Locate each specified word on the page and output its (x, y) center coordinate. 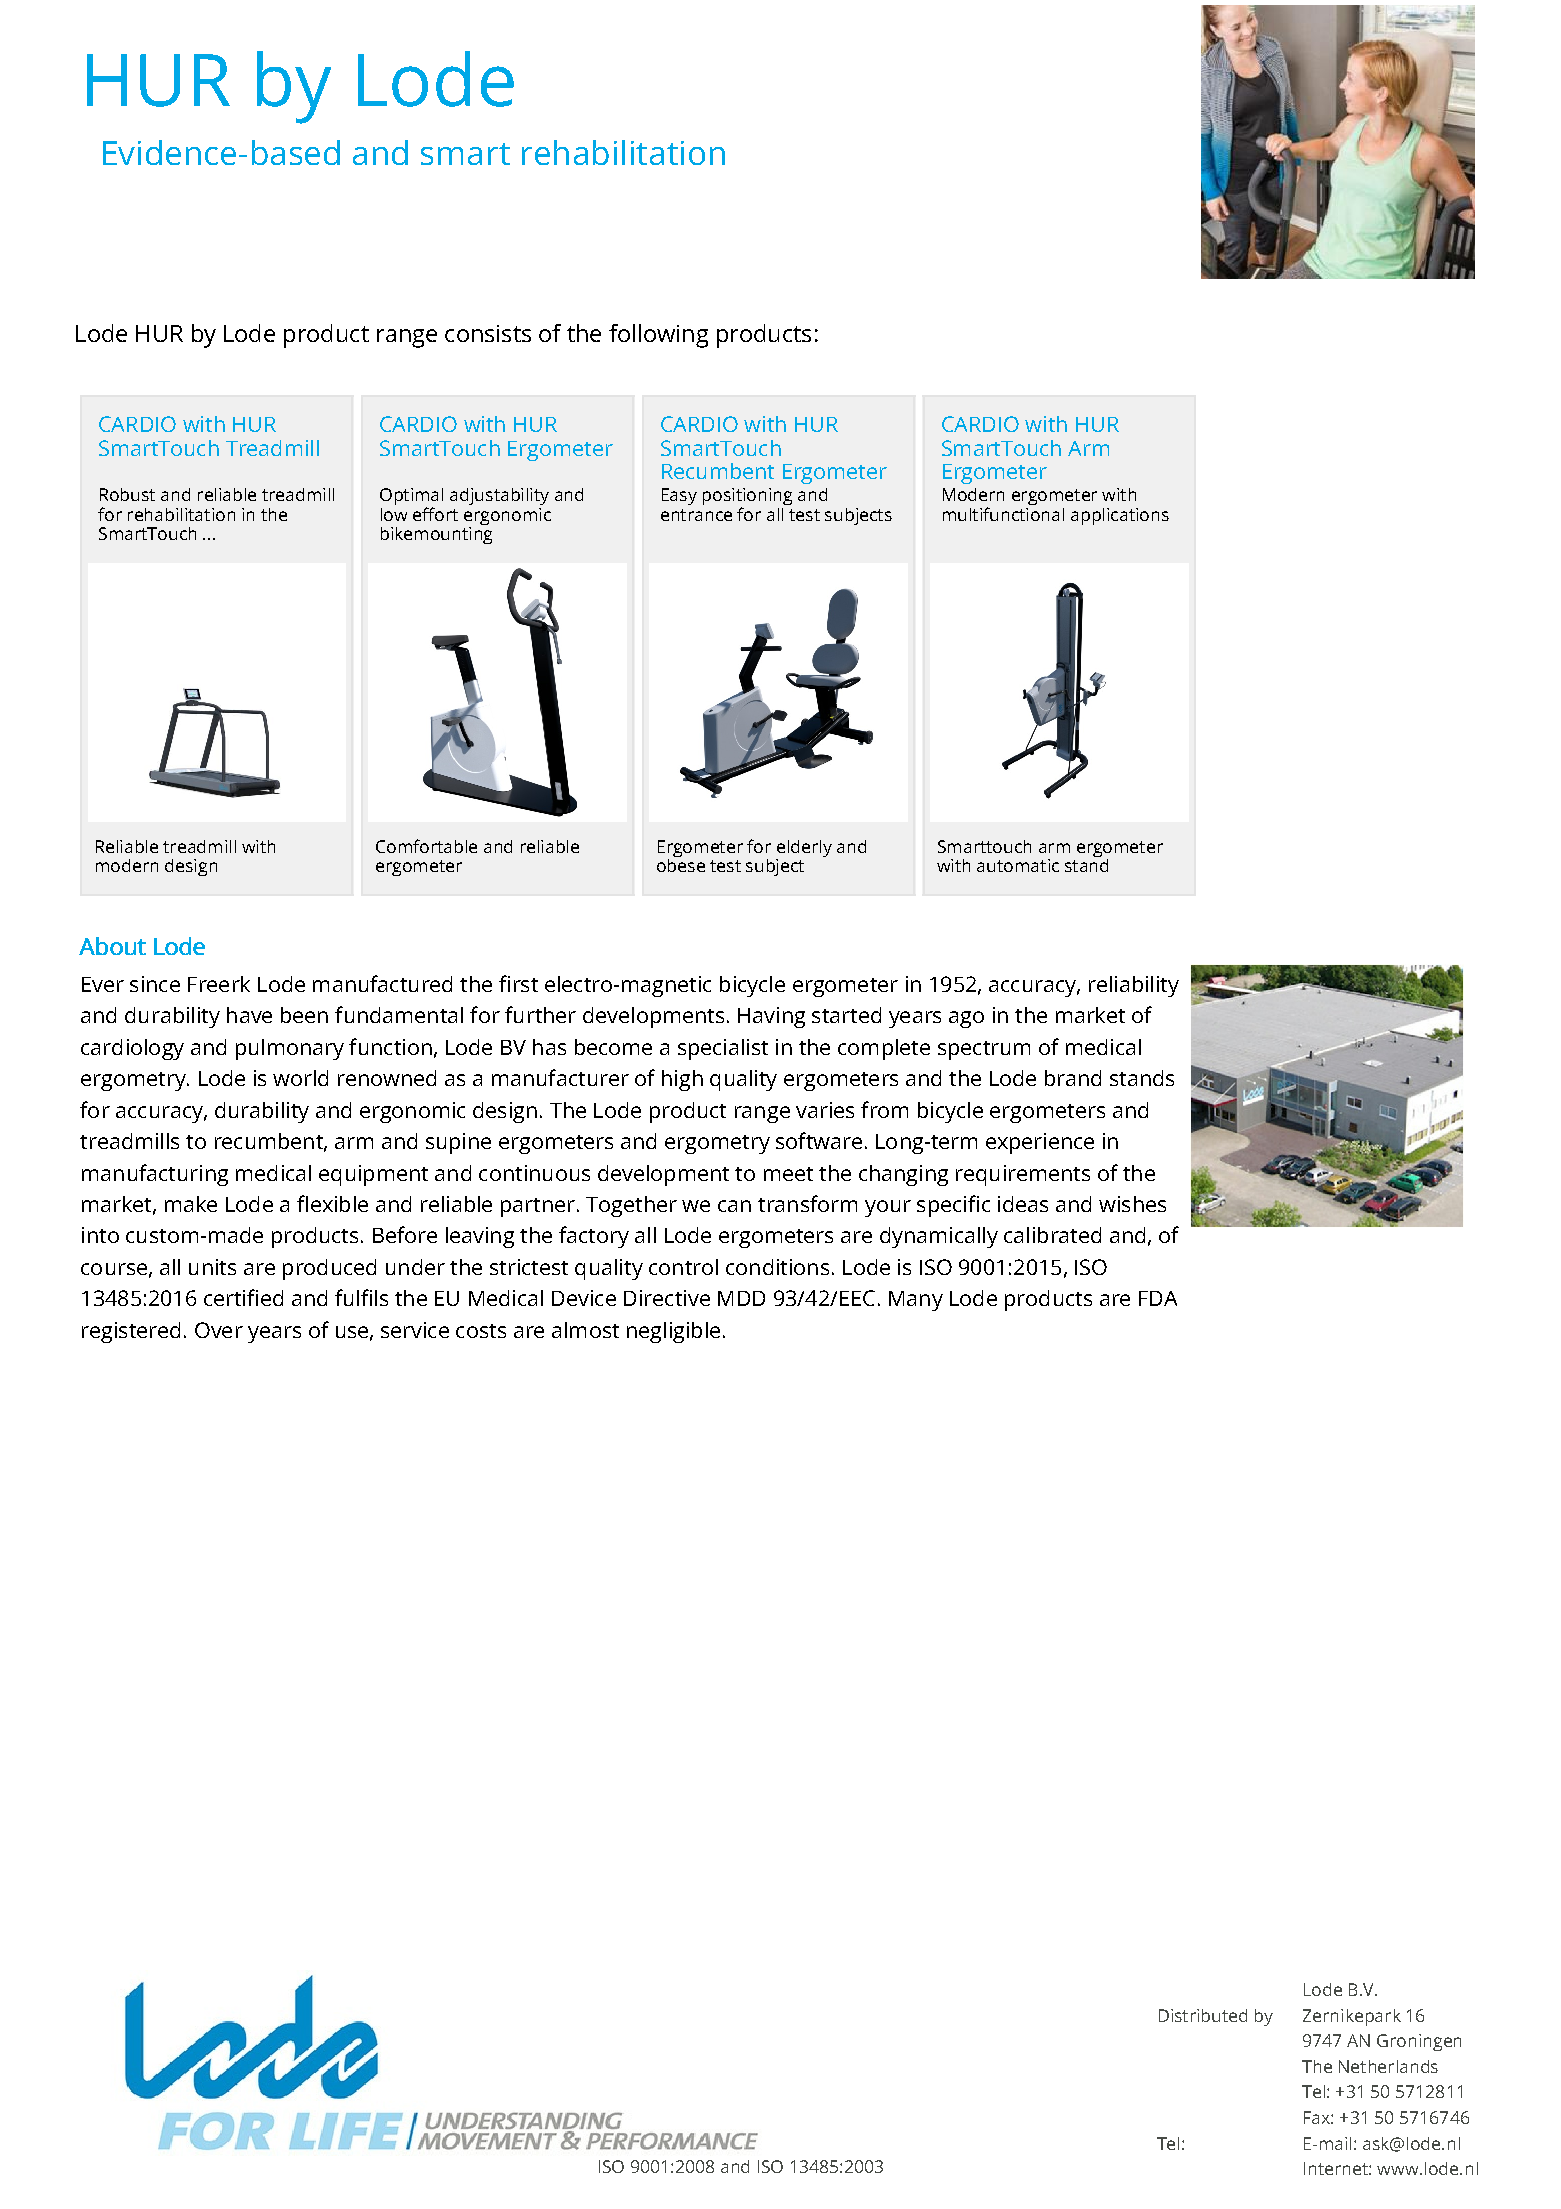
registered (131, 1332)
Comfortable (426, 846)
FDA (1158, 1298)
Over (219, 1330)
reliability (1134, 986)
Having (771, 1017)
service (415, 1330)
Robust (127, 494)
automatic (1018, 865)
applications (1120, 516)
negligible (673, 1332)
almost (585, 1330)
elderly (804, 848)
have (249, 1015)
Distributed (1203, 2015)
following (658, 336)
